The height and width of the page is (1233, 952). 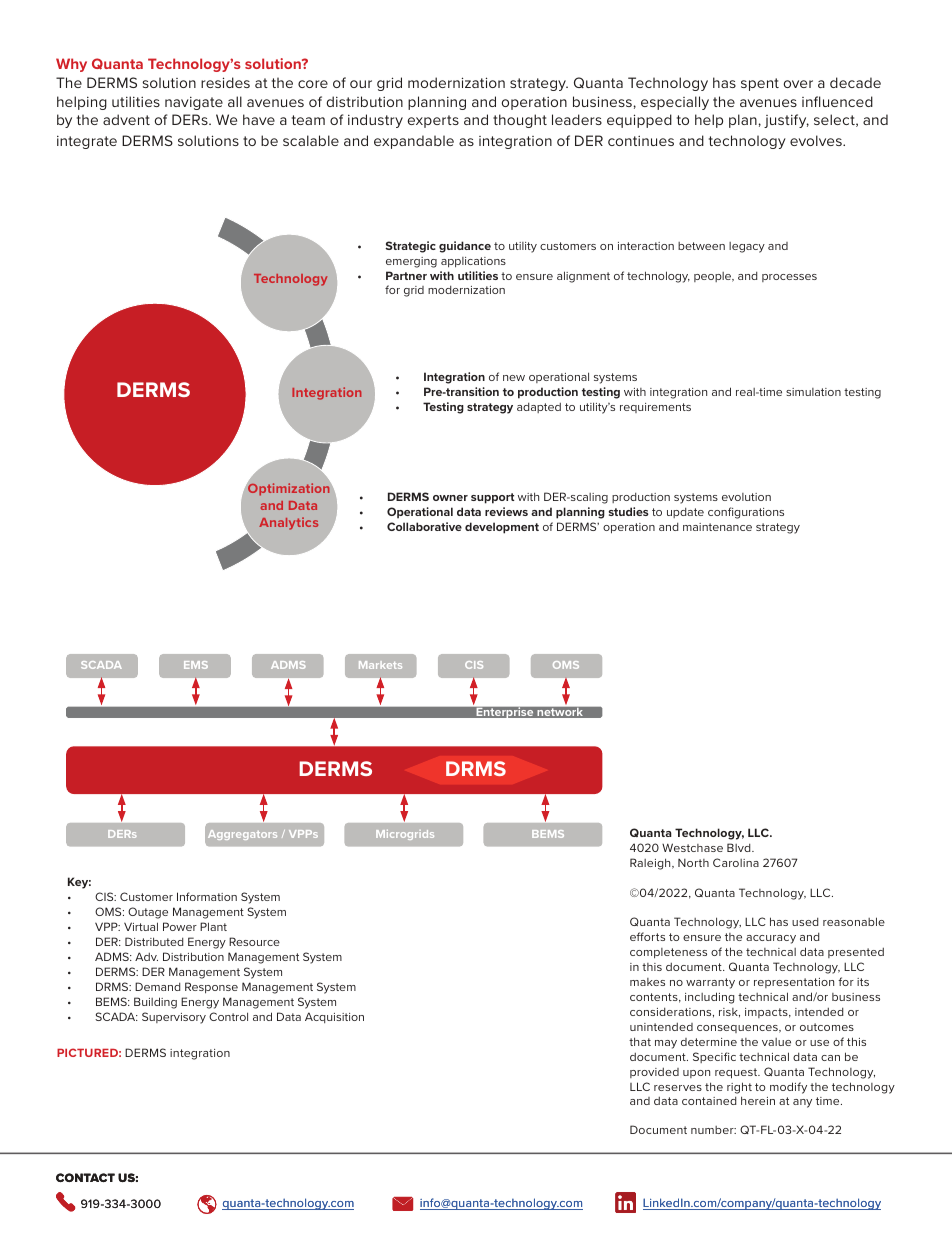 What do you see at coordinates (288, 523) in the page?
I see `Analytics` at bounding box center [288, 523].
